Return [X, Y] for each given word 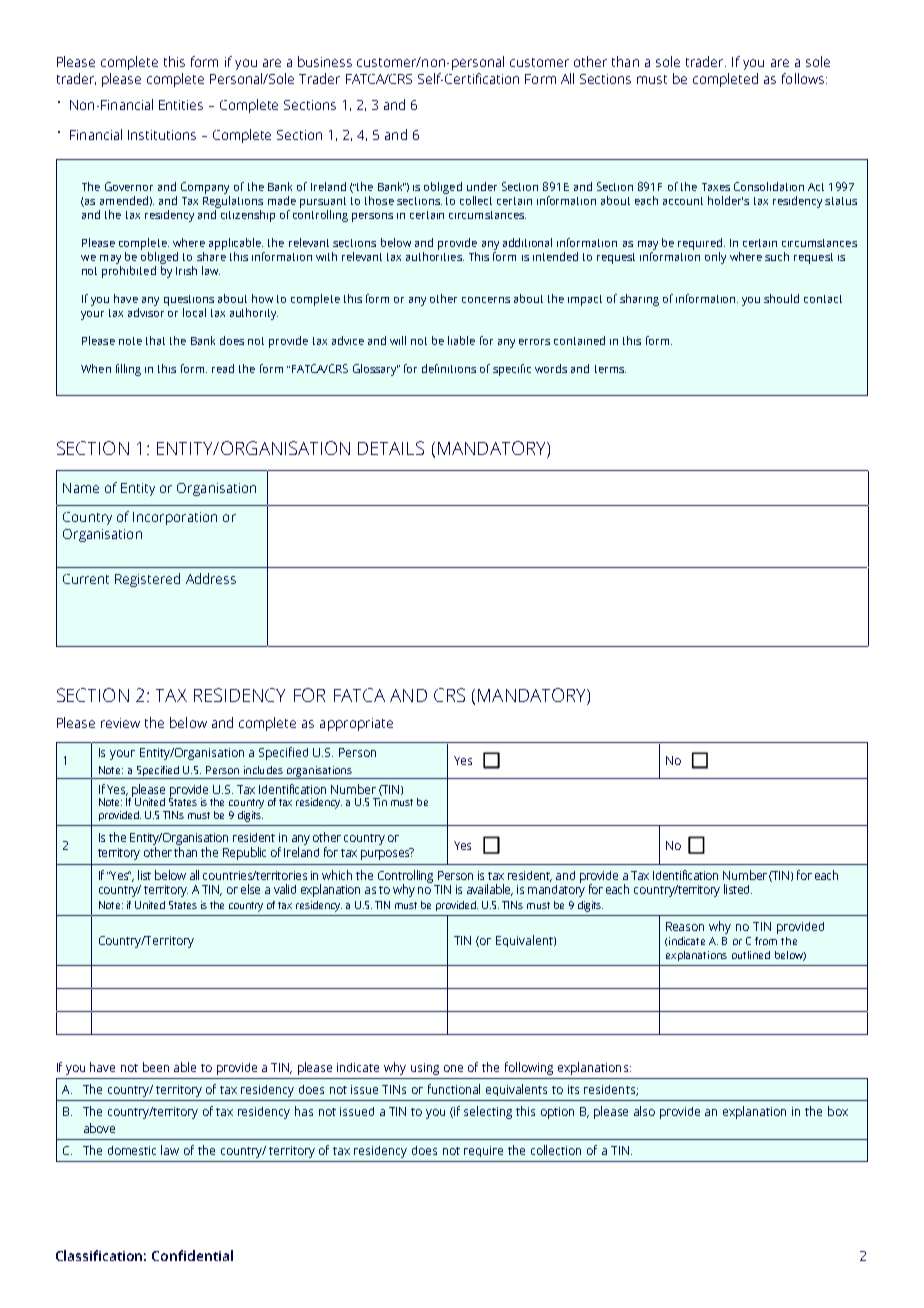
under [482, 186]
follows [804, 78]
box [838, 1111]
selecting [488, 1112]
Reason [685, 926]
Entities [181, 105]
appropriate [356, 724]
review [120, 723]
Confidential [192, 1255]
